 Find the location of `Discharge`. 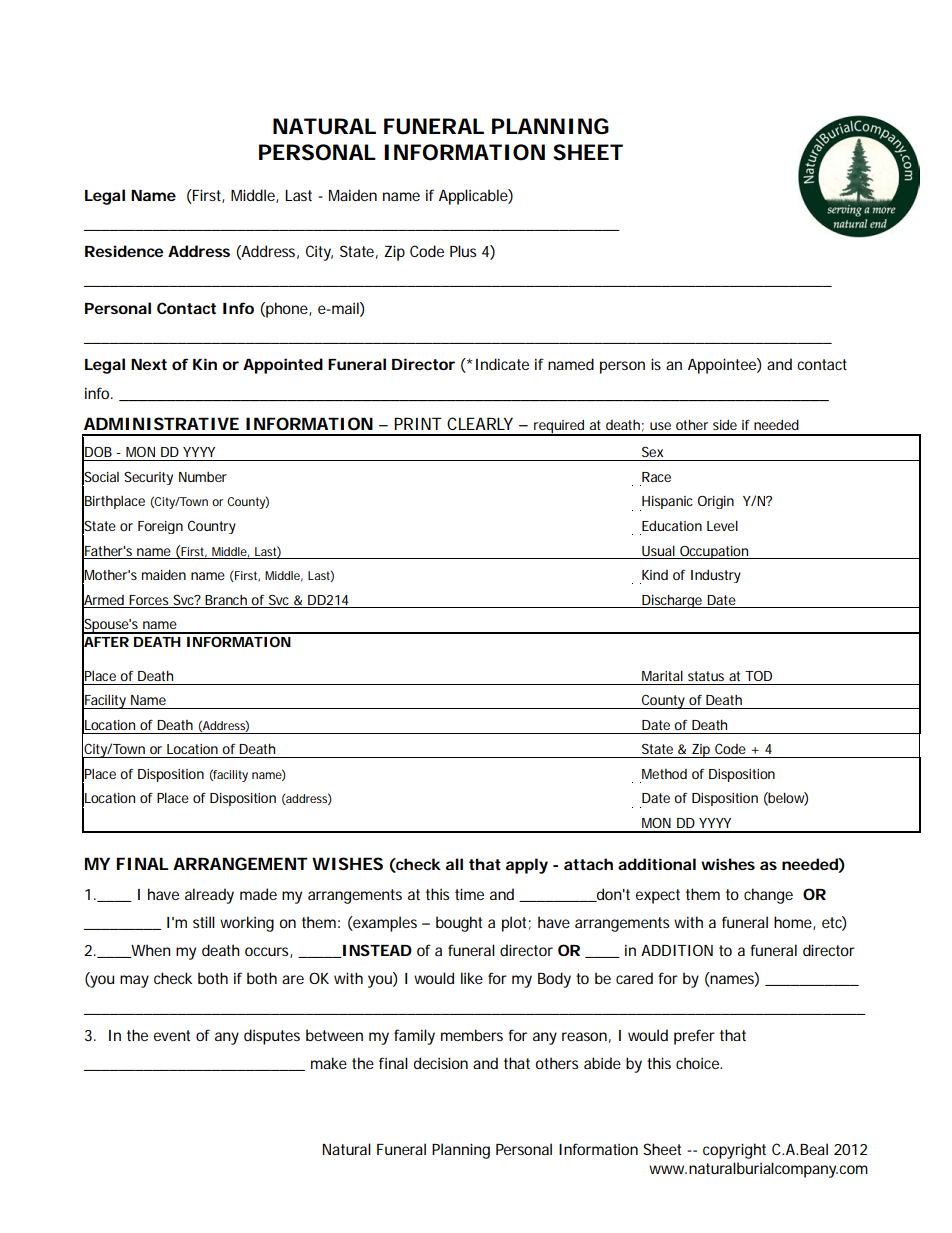

Discharge is located at coordinates (672, 601).
